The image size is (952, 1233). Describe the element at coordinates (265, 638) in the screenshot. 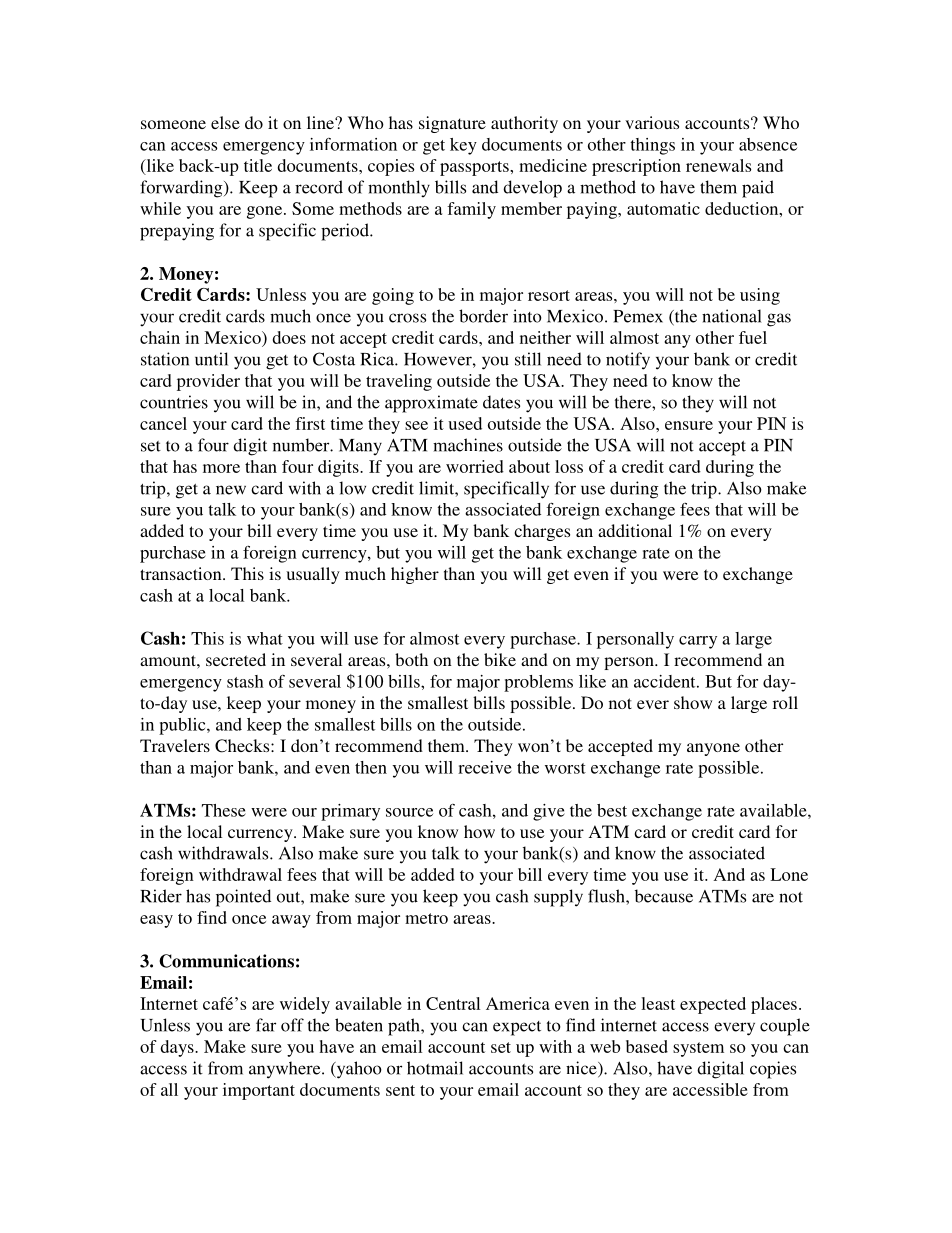

I see `what` at that location.
